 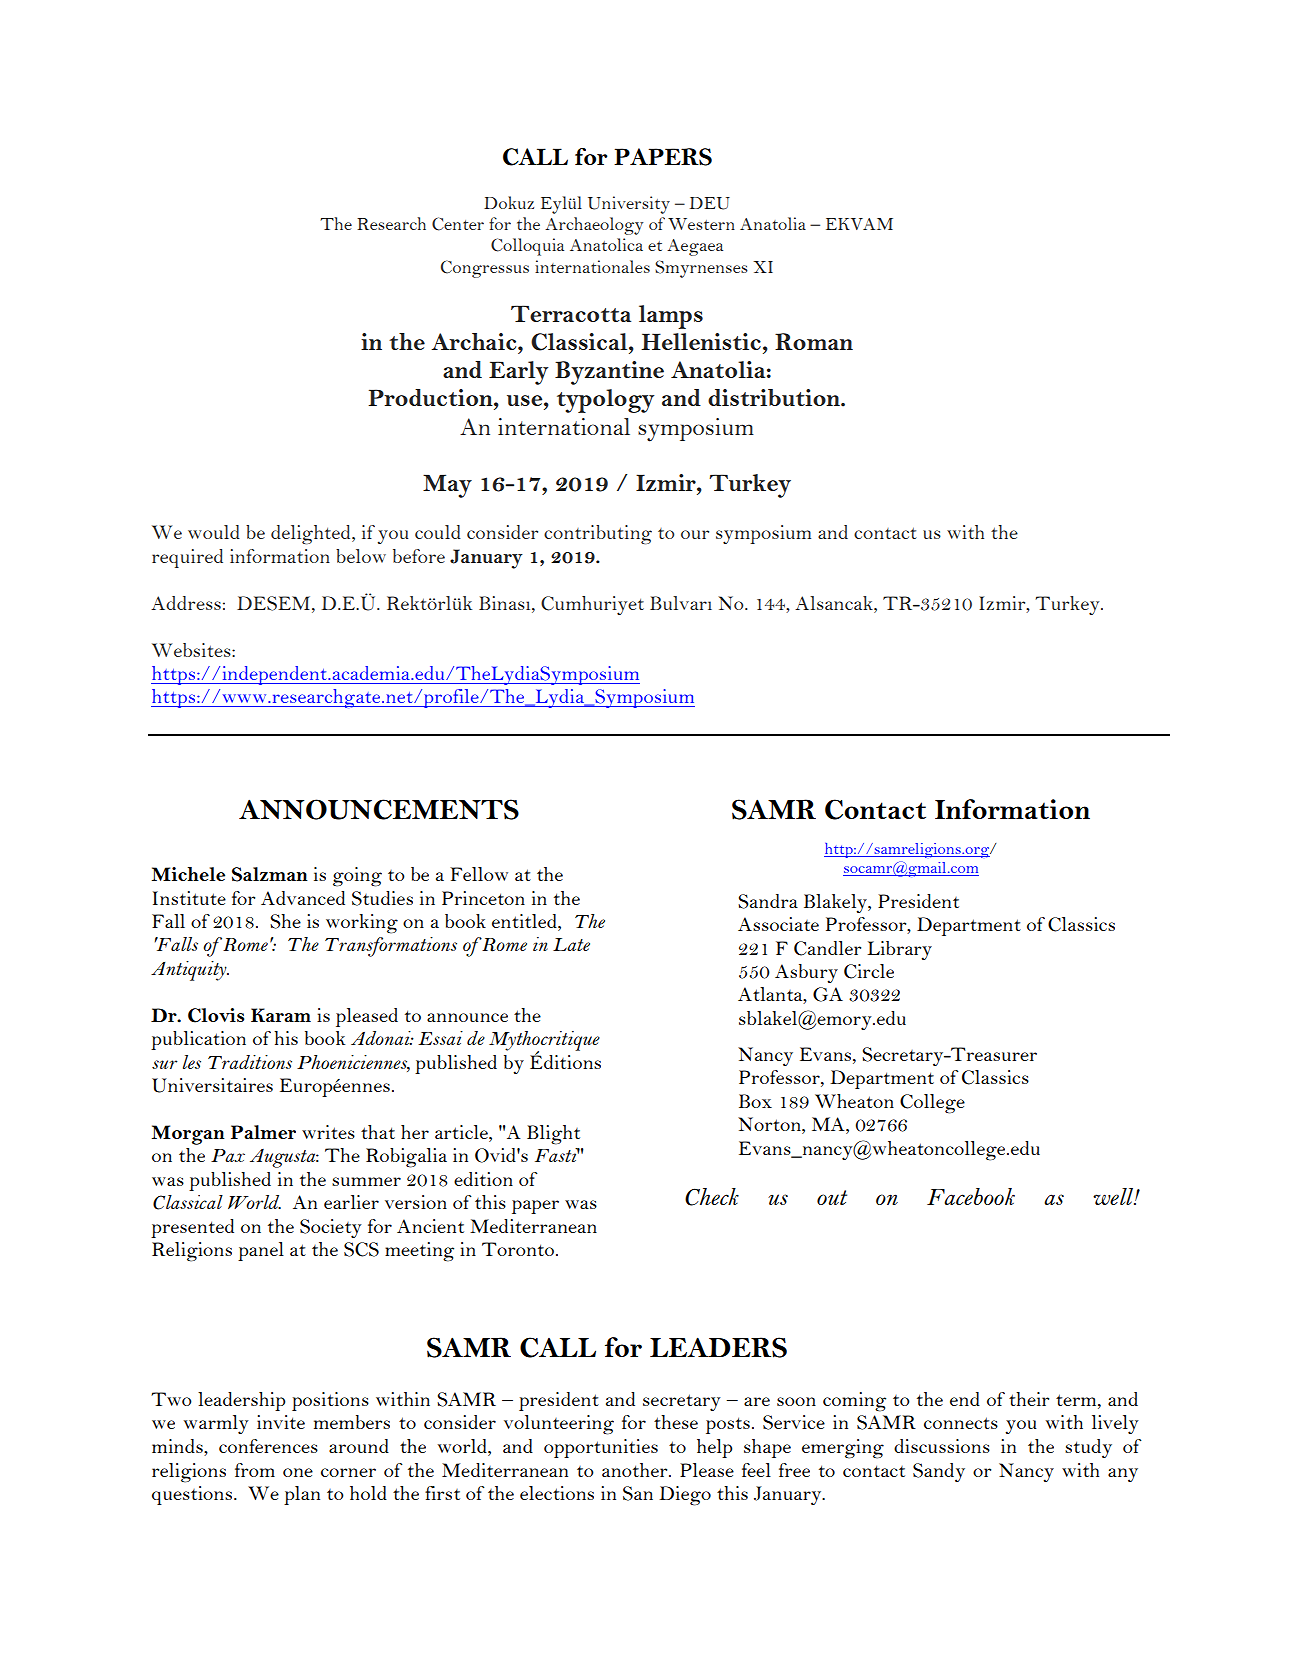 I want to click on Center, so click(x=458, y=224).
